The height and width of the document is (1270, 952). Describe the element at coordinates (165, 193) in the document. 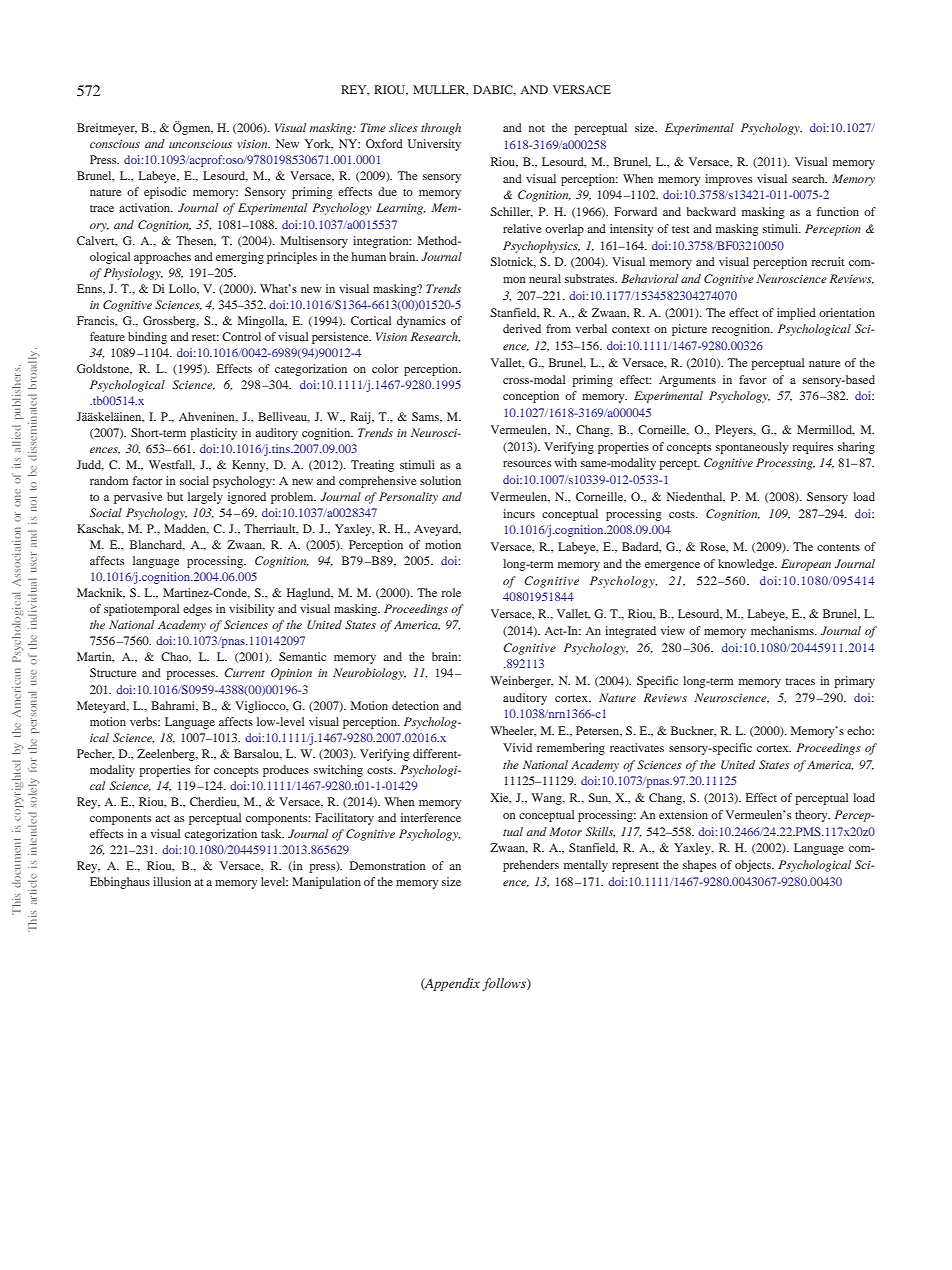

I see `episodic` at that location.
